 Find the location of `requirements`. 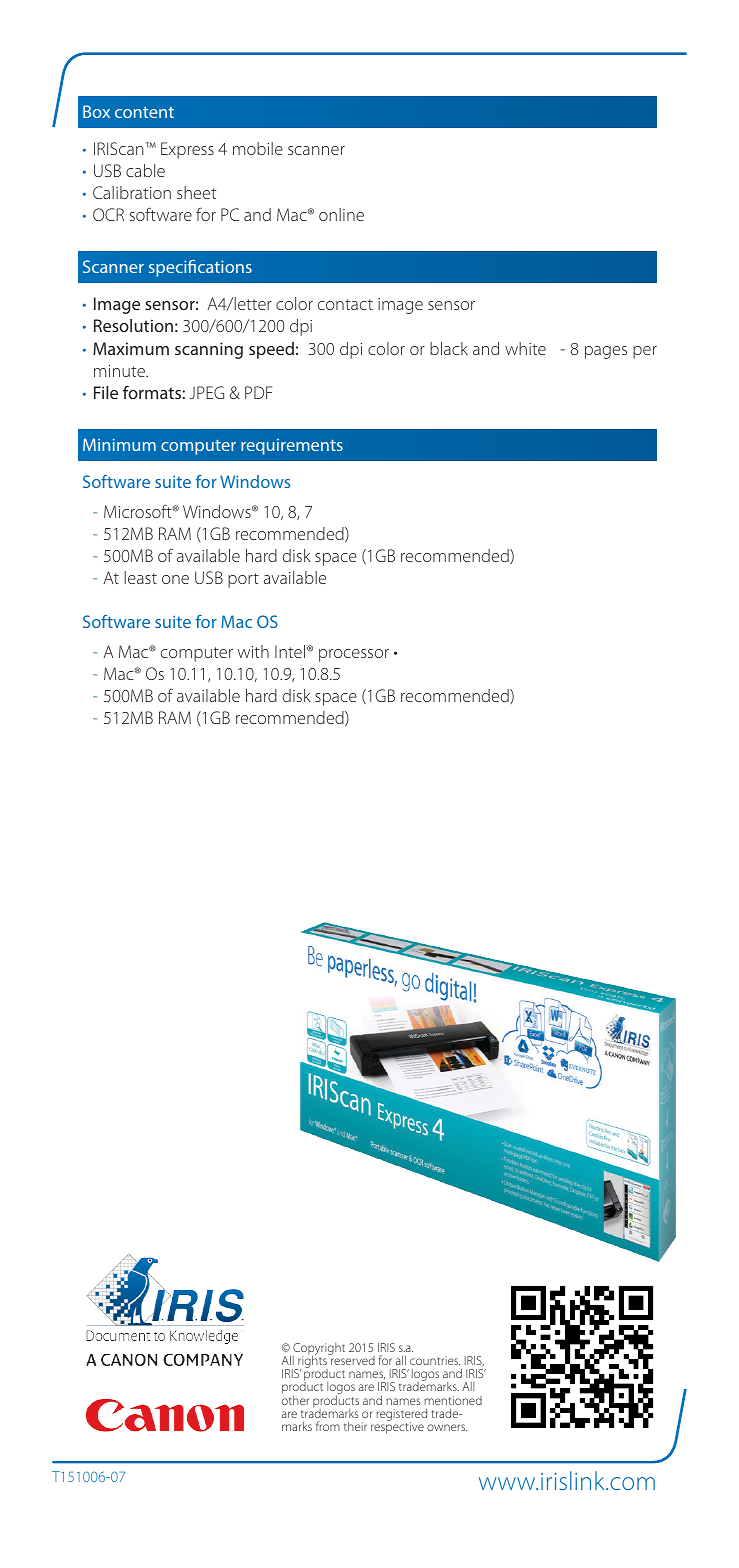

requirements is located at coordinates (292, 447).
